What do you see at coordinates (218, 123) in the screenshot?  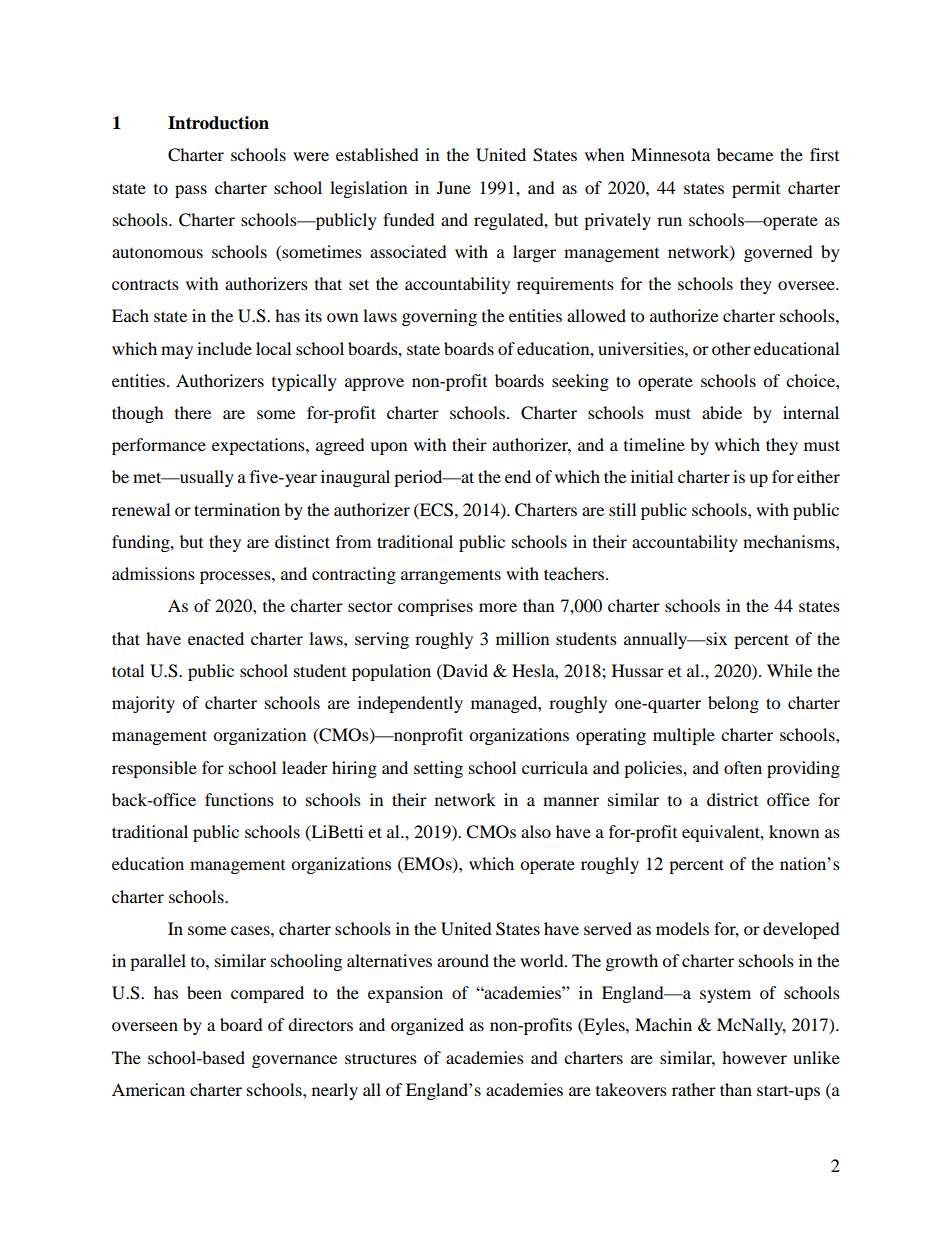 I see `Introduction` at bounding box center [218, 123].
